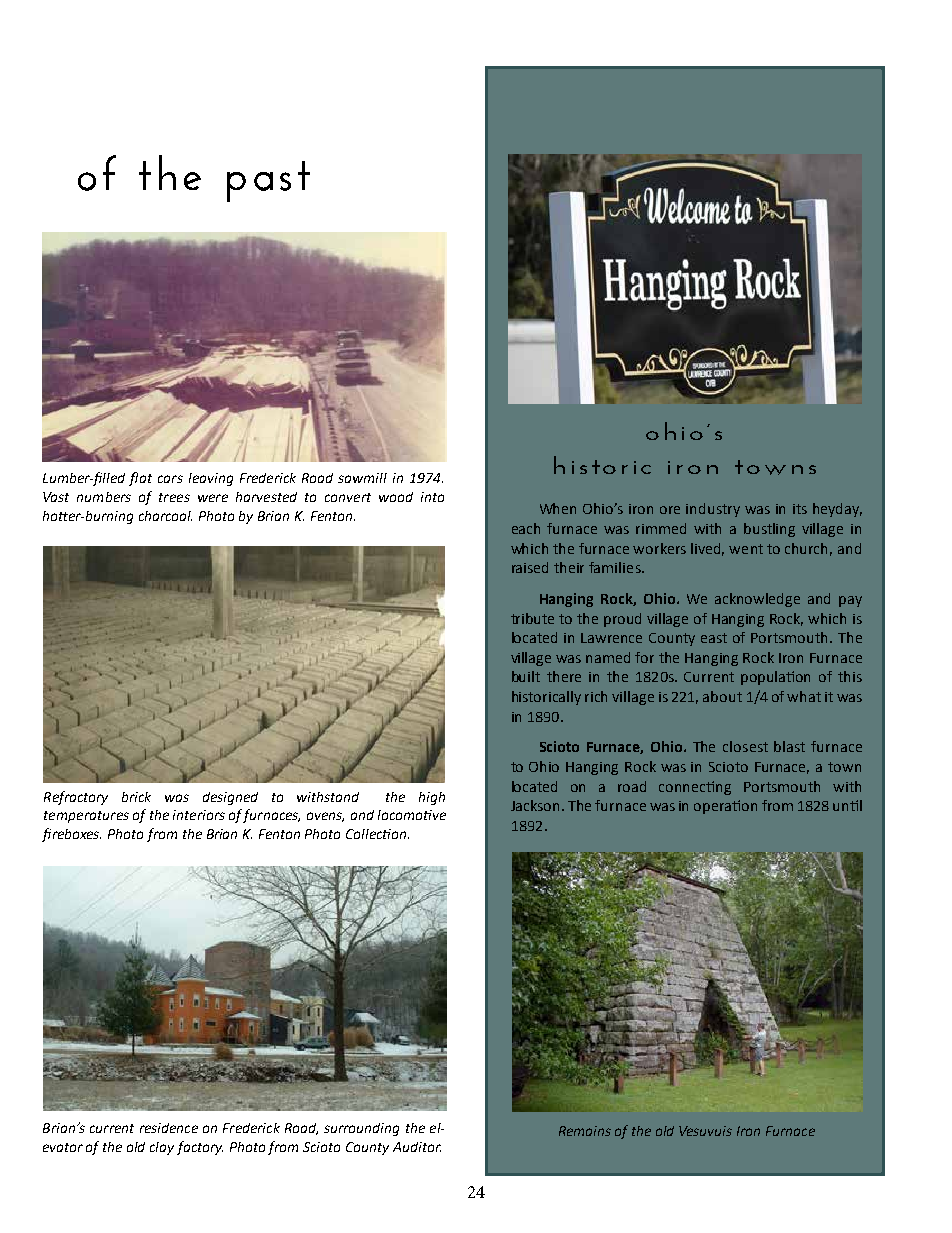  What do you see at coordinates (136, 797) in the image?
I see `brick` at bounding box center [136, 797].
